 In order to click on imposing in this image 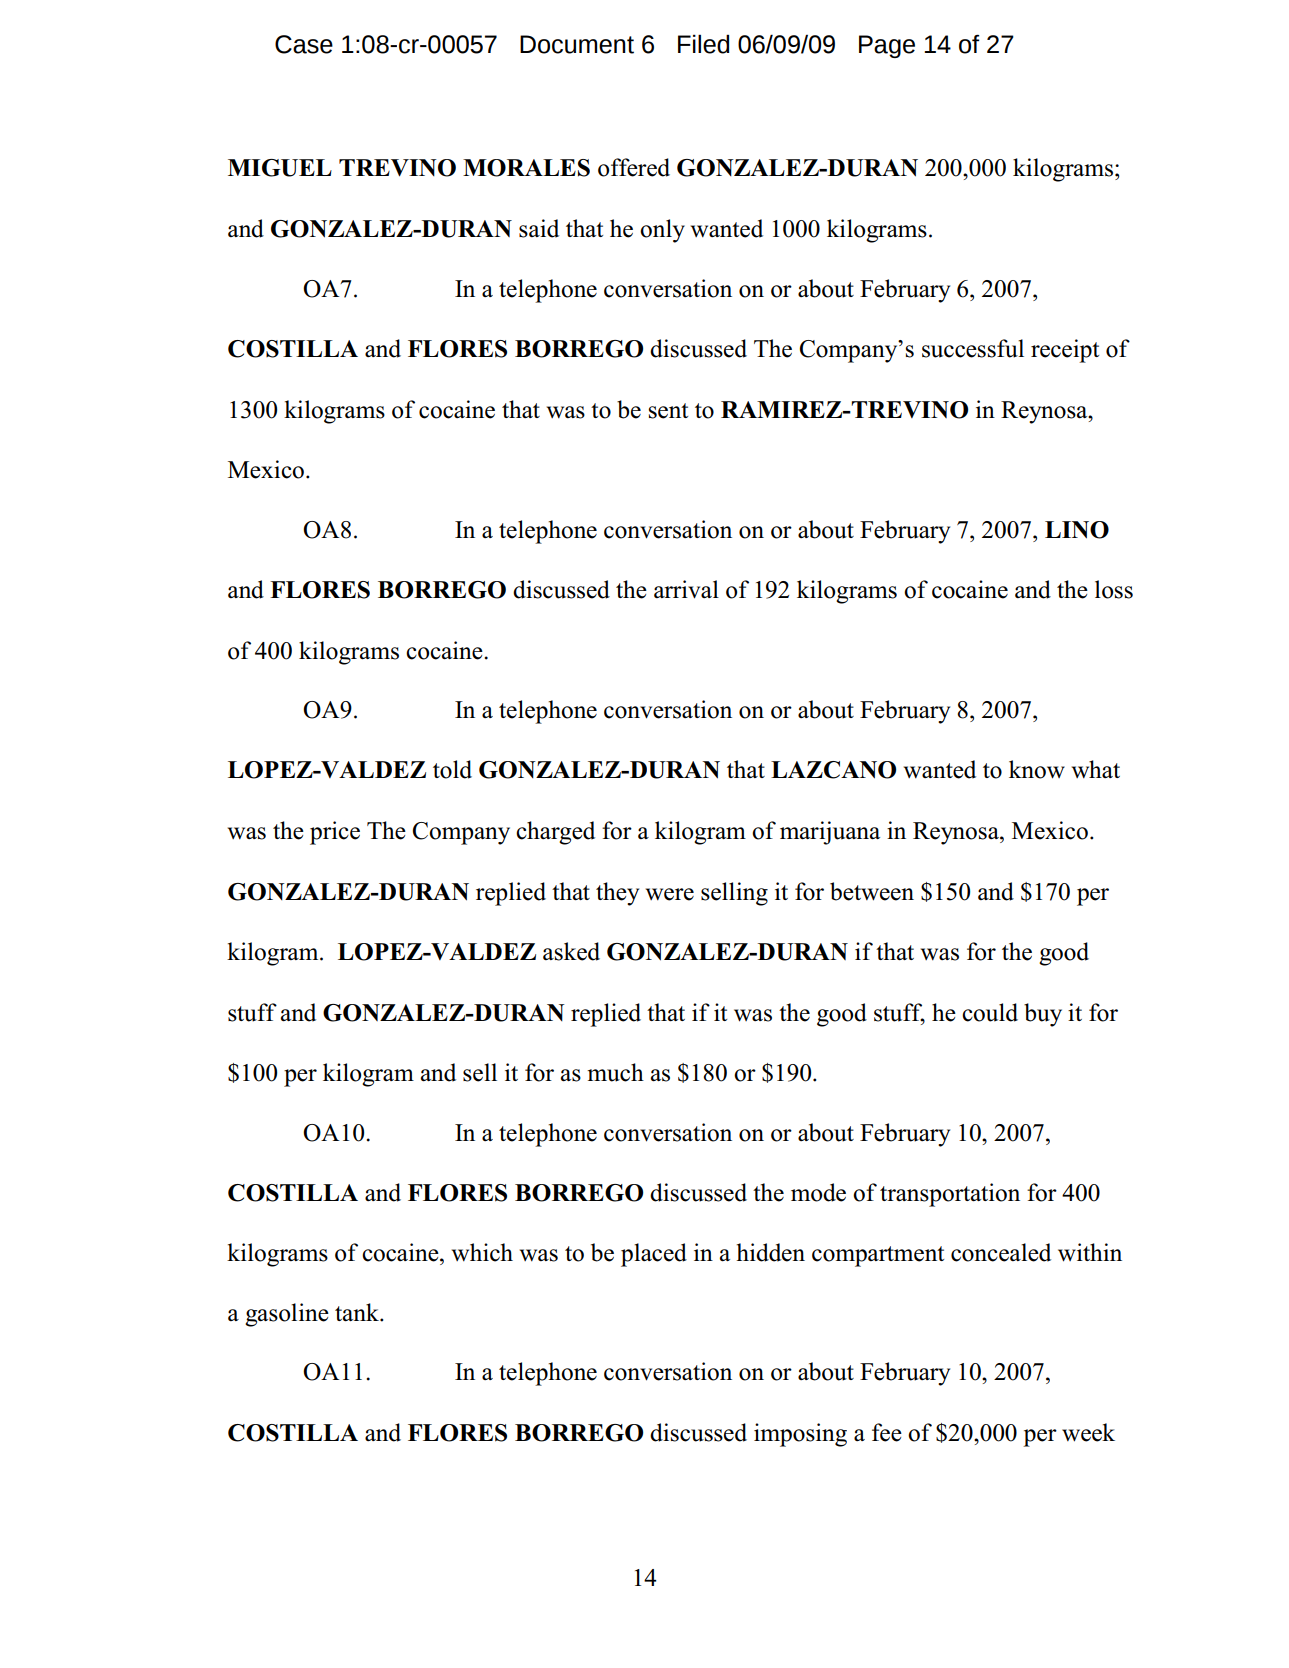, I will do `click(800, 1435)`.
